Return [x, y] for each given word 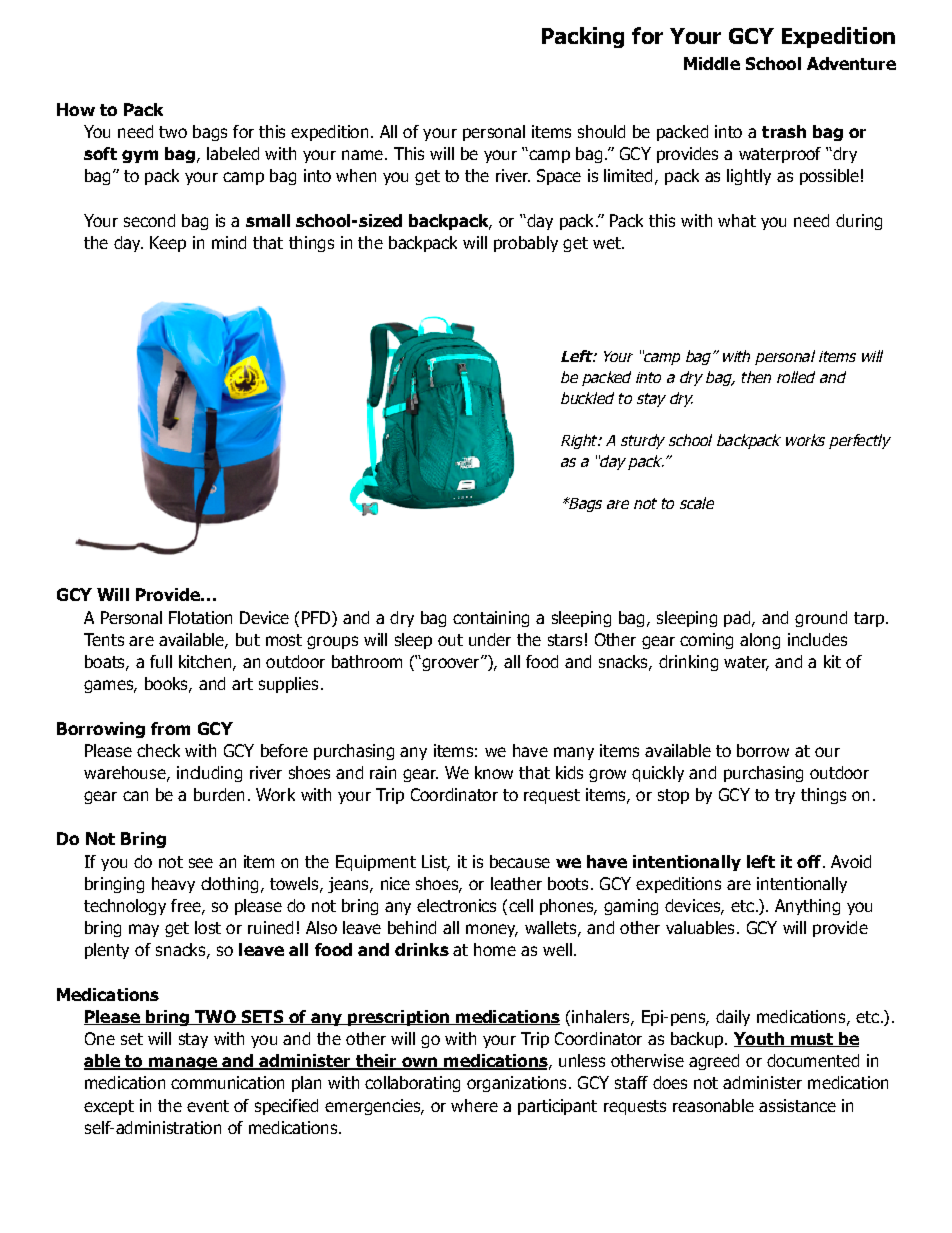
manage [183, 1063]
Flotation [200, 617]
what [737, 220]
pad [738, 619]
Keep [168, 244]
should [601, 131]
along [760, 641]
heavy [173, 885]
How [76, 109]
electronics [456, 905]
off [810, 861]
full [161, 661]
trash [784, 131]
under [490, 639]
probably [526, 244]
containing [491, 619]
